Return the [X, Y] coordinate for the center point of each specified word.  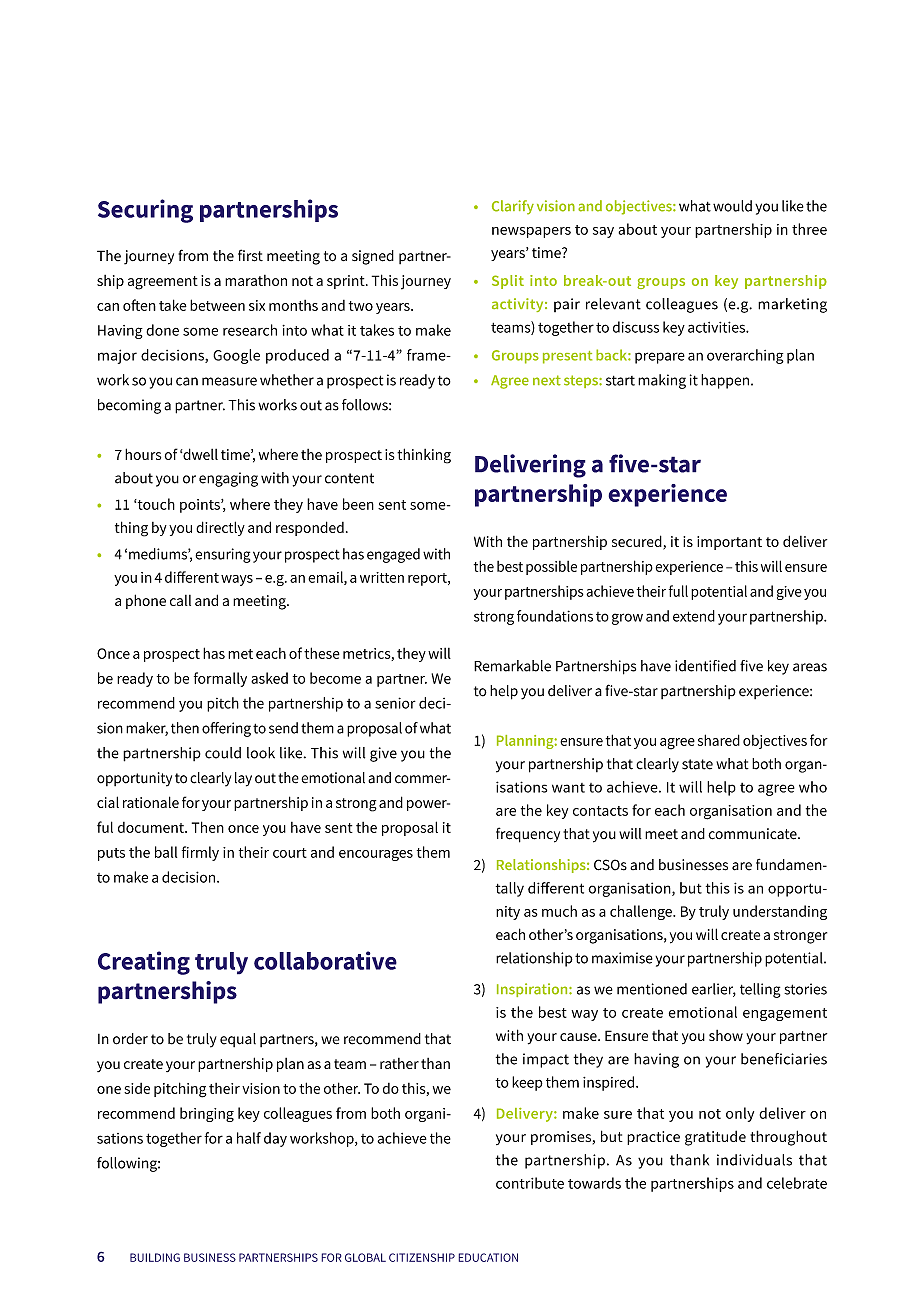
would [732, 206]
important [729, 543]
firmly [200, 853]
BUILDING [155, 1257]
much [559, 911]
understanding [780, 912]
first [250, 255]
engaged [393, 555]
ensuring [223, 555]
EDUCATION [488, 1257]
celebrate [797, 1183]
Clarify [513, 207]
